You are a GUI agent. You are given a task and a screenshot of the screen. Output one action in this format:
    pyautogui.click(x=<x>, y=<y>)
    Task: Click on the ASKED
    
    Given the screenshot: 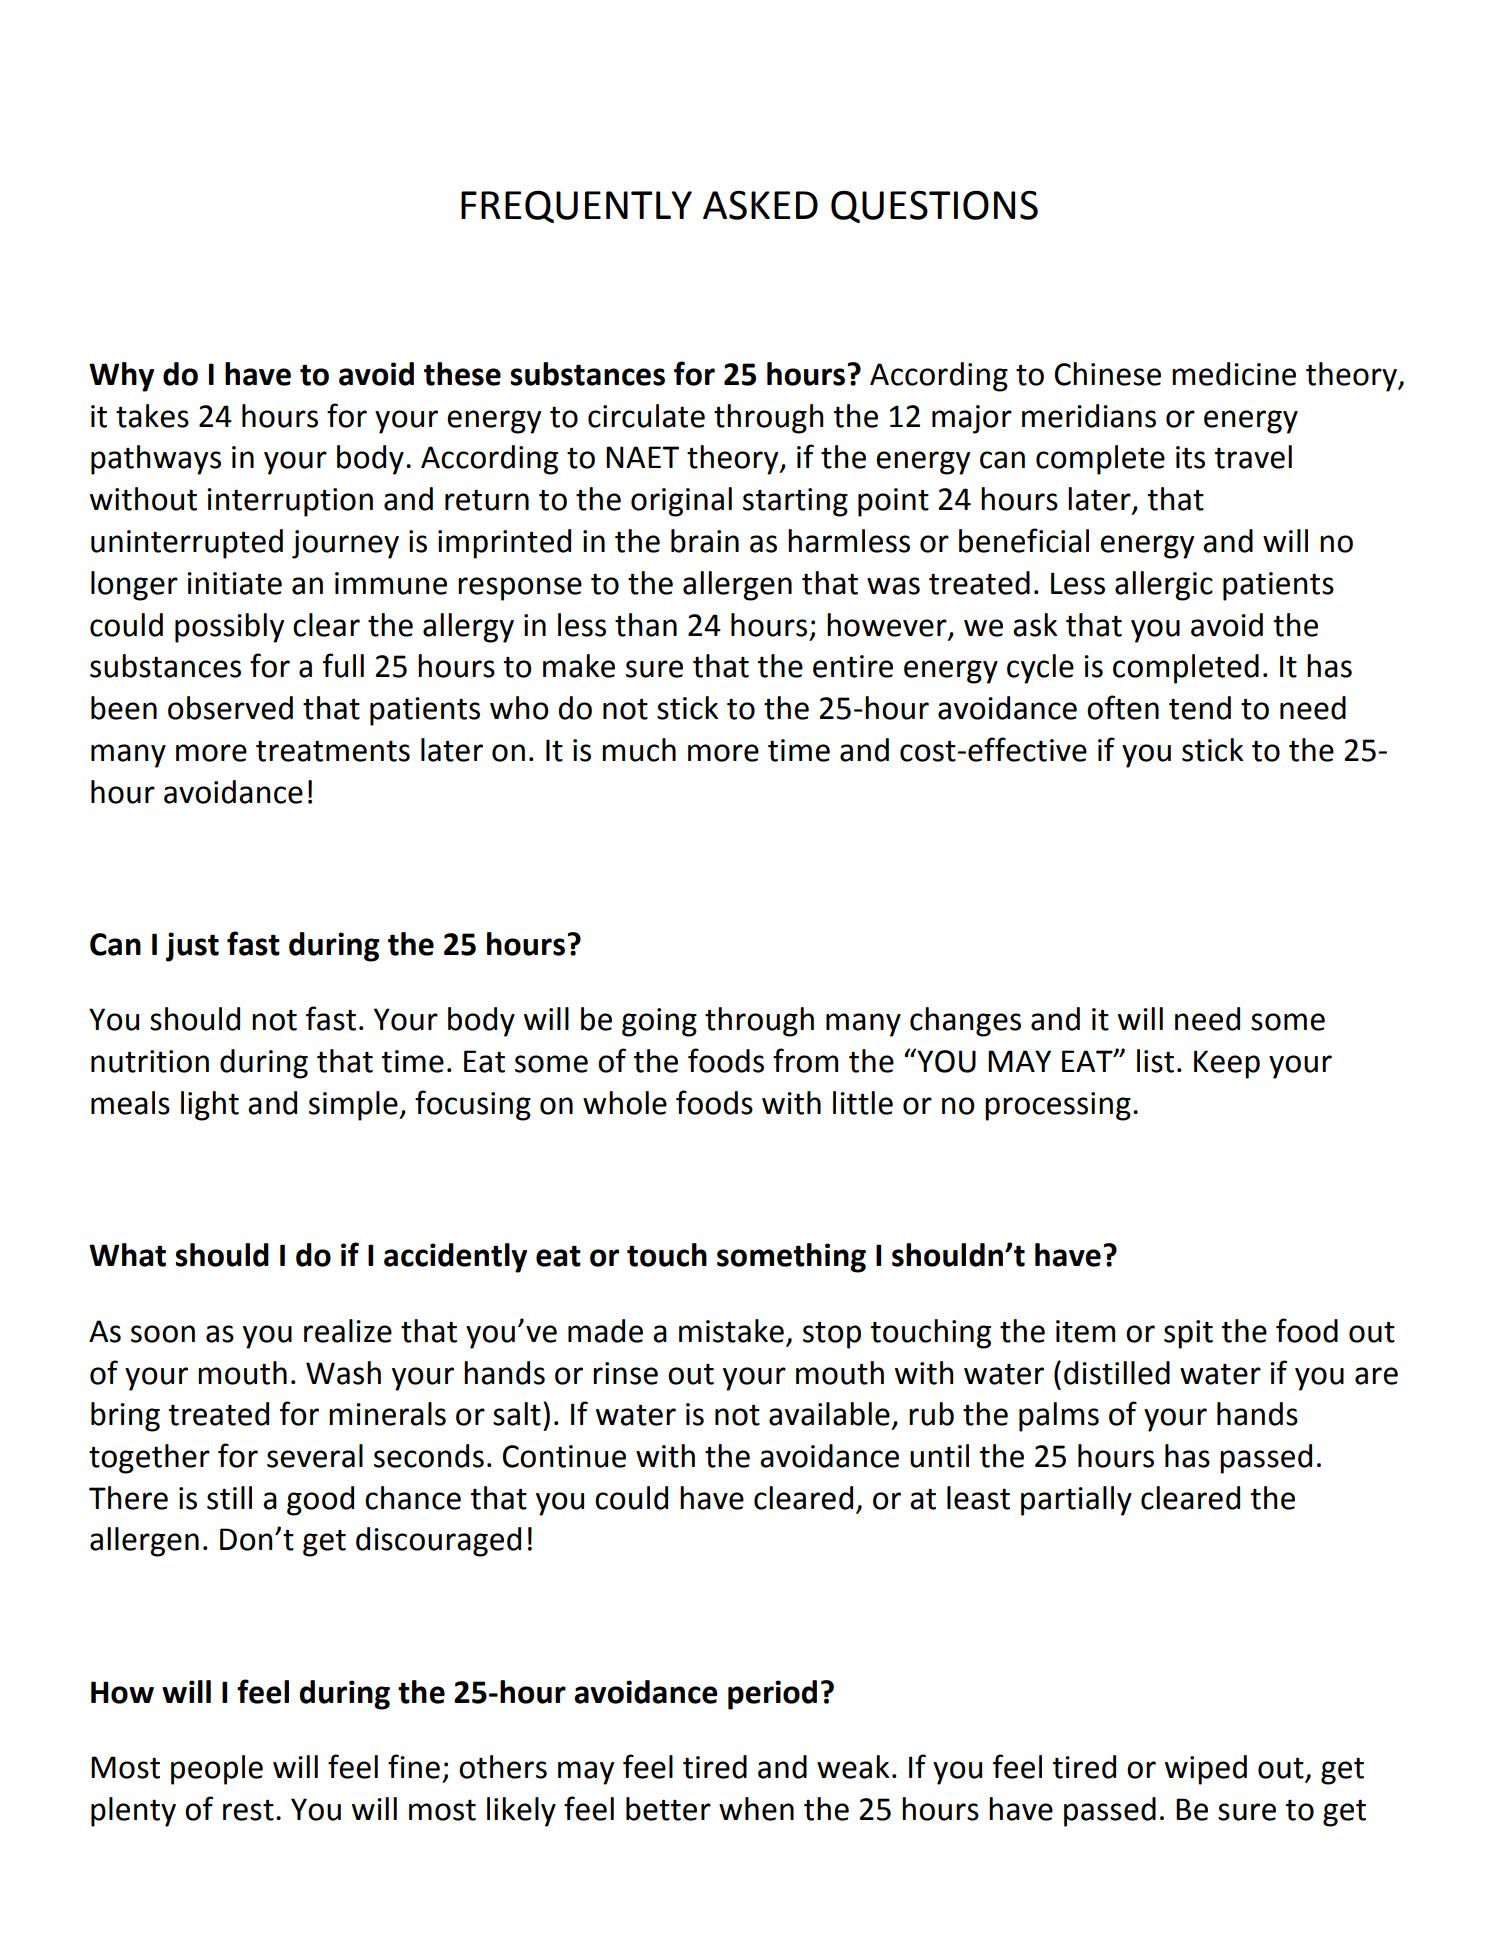 What is the action you would take?
    pyautogui.click(x=760, y=205)
